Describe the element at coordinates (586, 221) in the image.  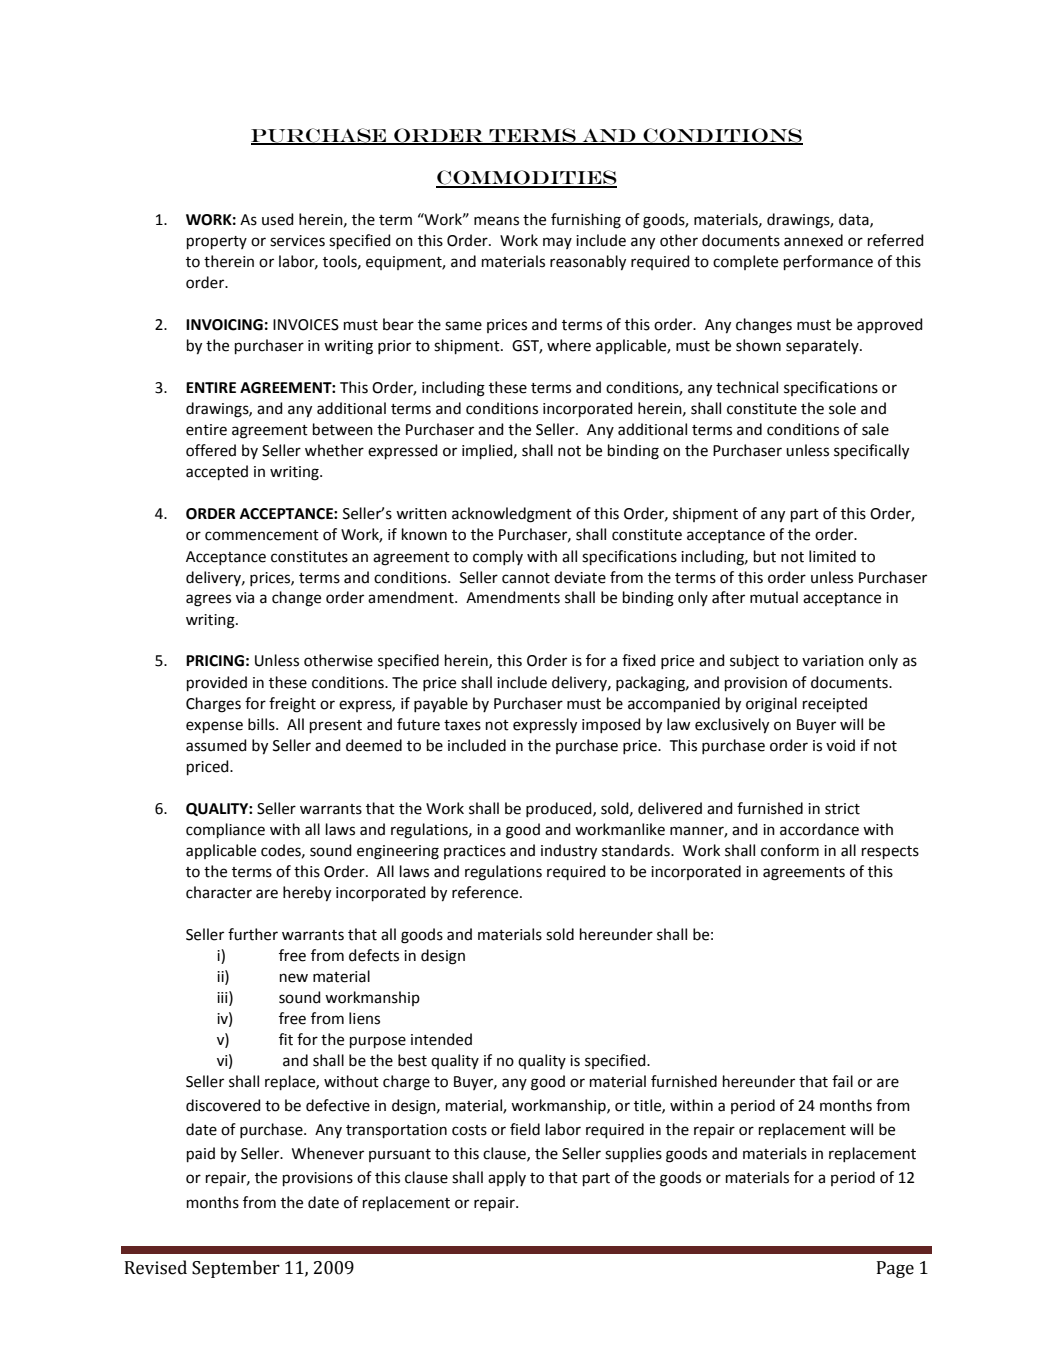
I see `furnishing` at that location.
